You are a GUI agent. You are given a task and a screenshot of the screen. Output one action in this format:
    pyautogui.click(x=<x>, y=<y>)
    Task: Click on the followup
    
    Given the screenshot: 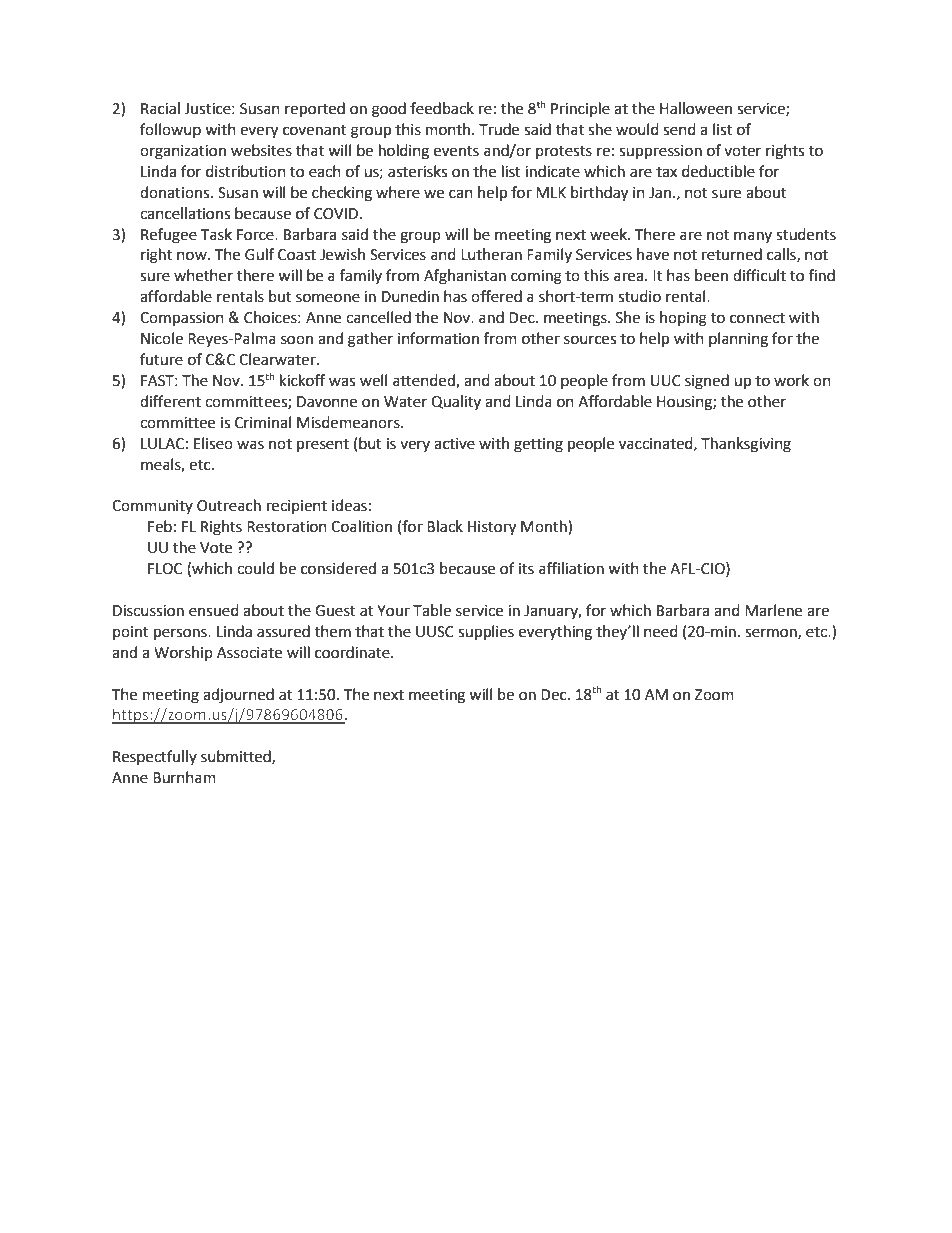 What is the action you would take?
    pyautogui.click(x=170, y=130)
